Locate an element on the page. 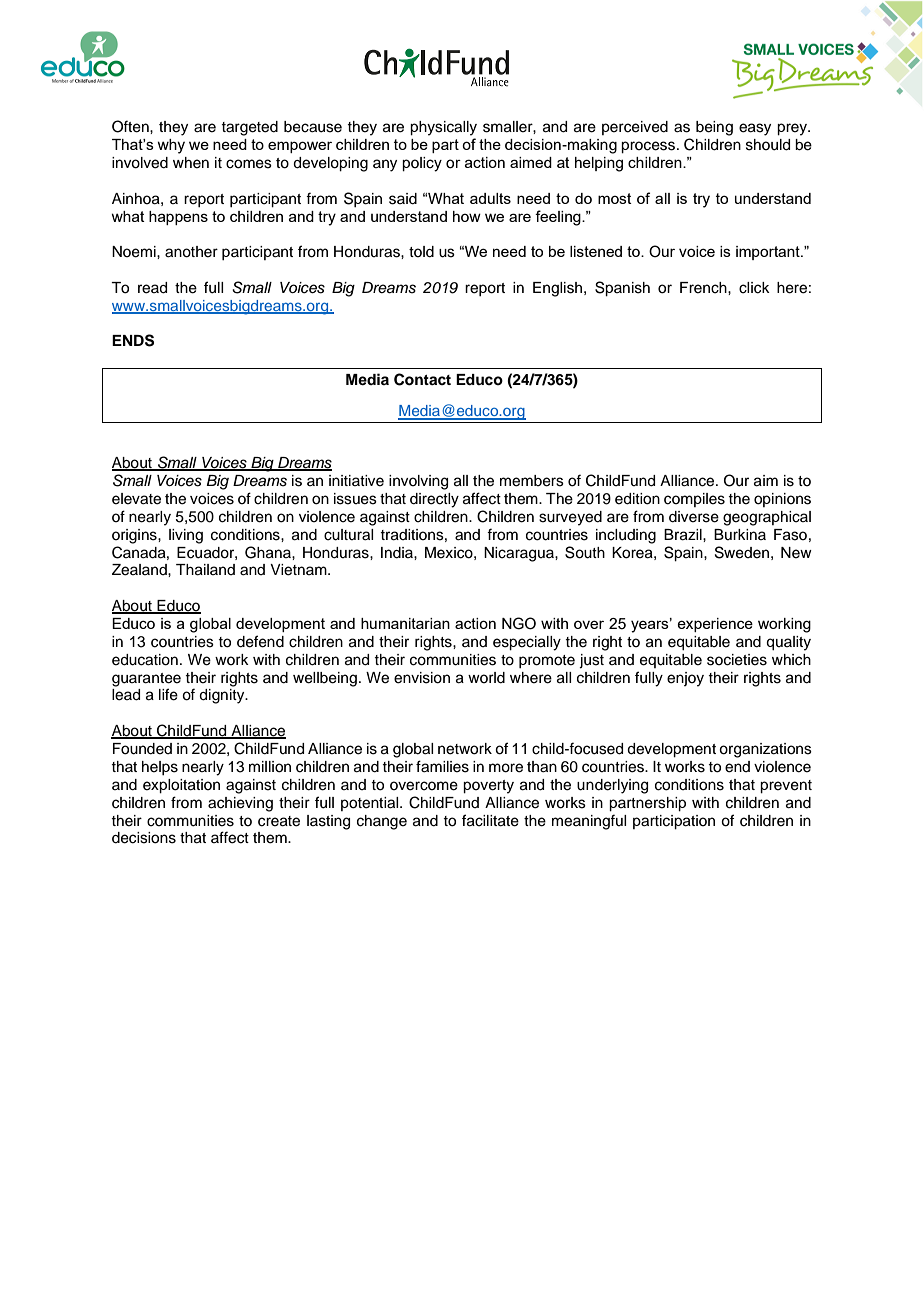  easy is located at coordinates (755, 129).
